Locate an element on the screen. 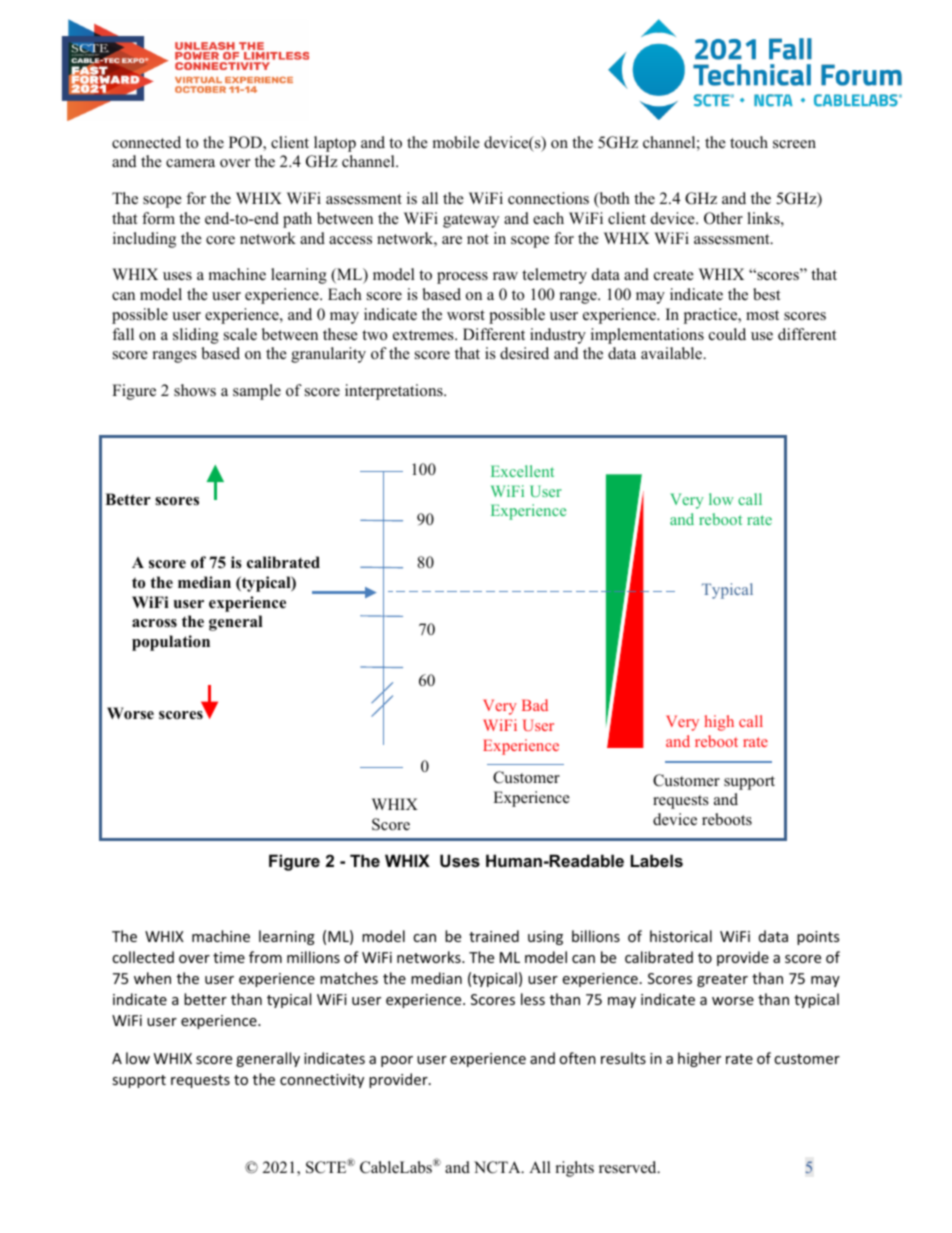 The image size is (952, 1233). camera is located at coordinates (190, 163).
